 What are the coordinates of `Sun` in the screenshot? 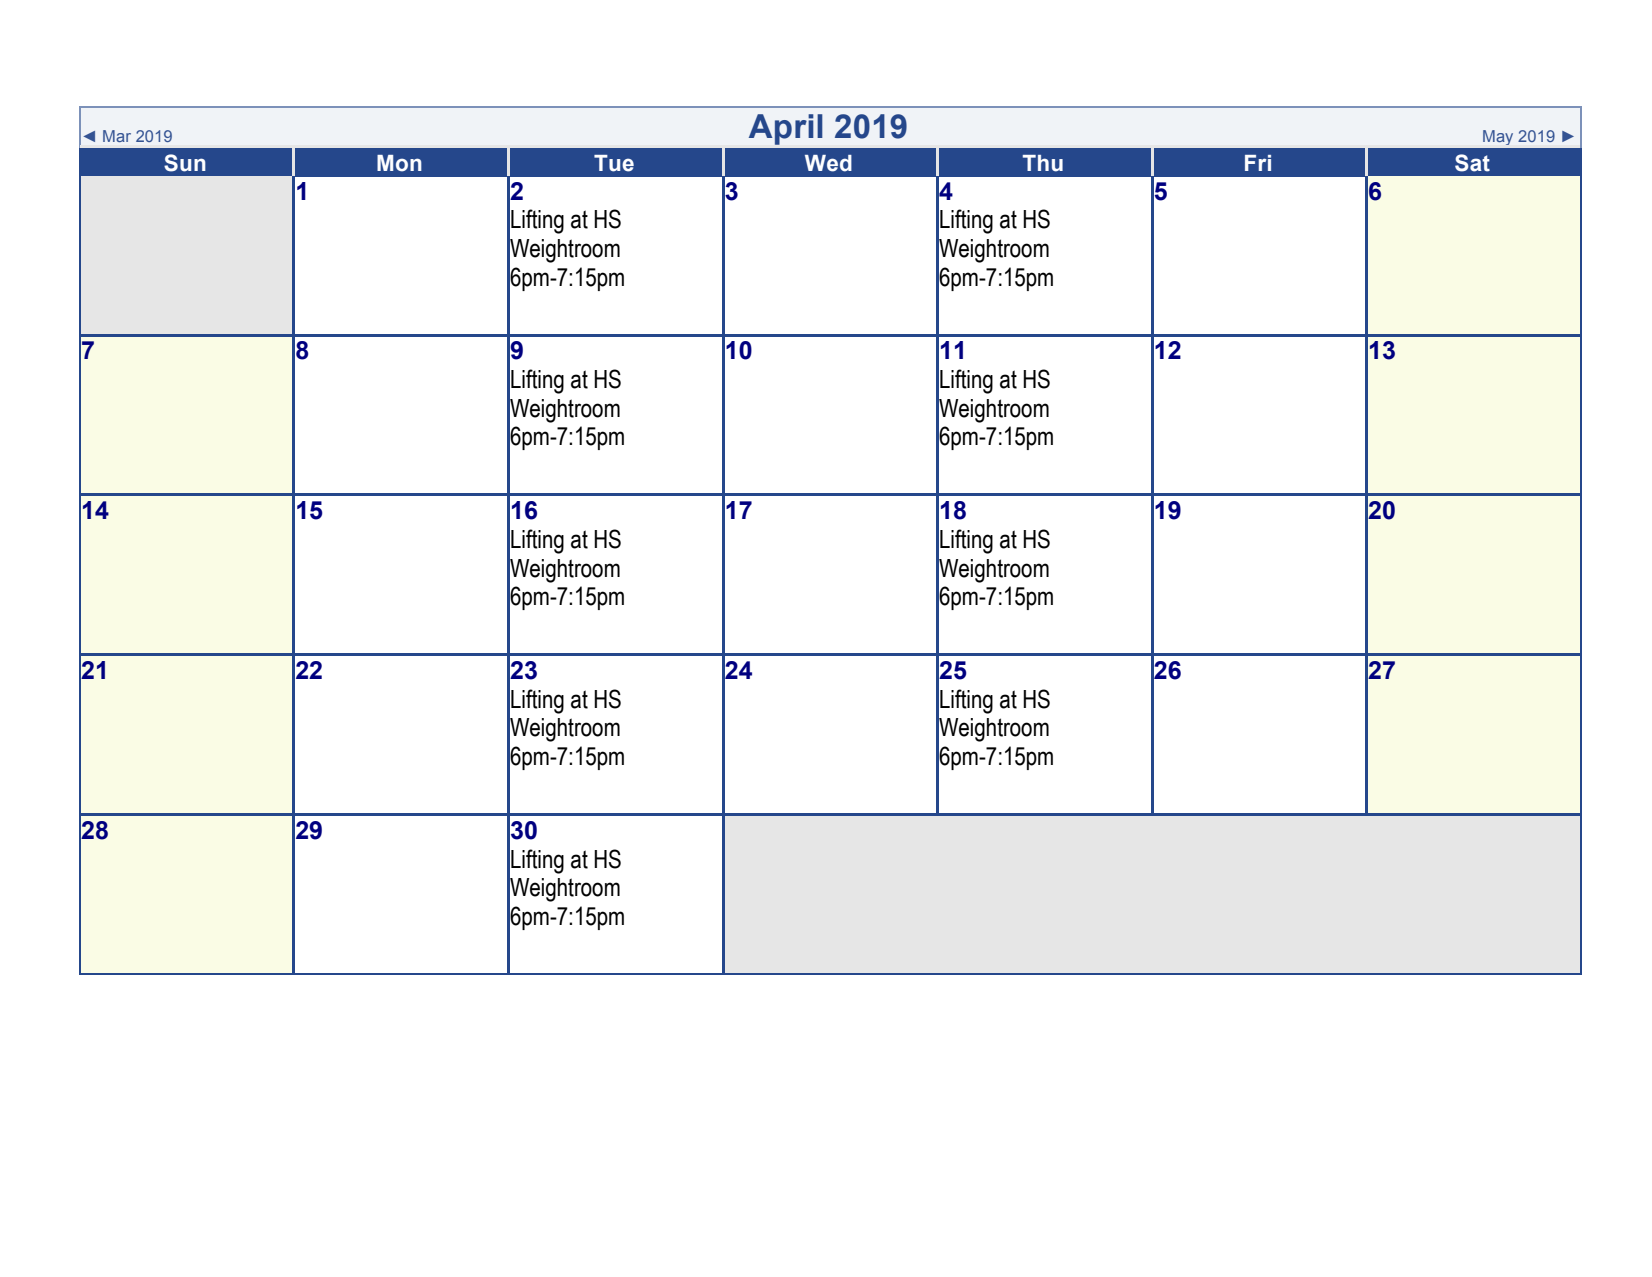 It's located at (185, 163).
